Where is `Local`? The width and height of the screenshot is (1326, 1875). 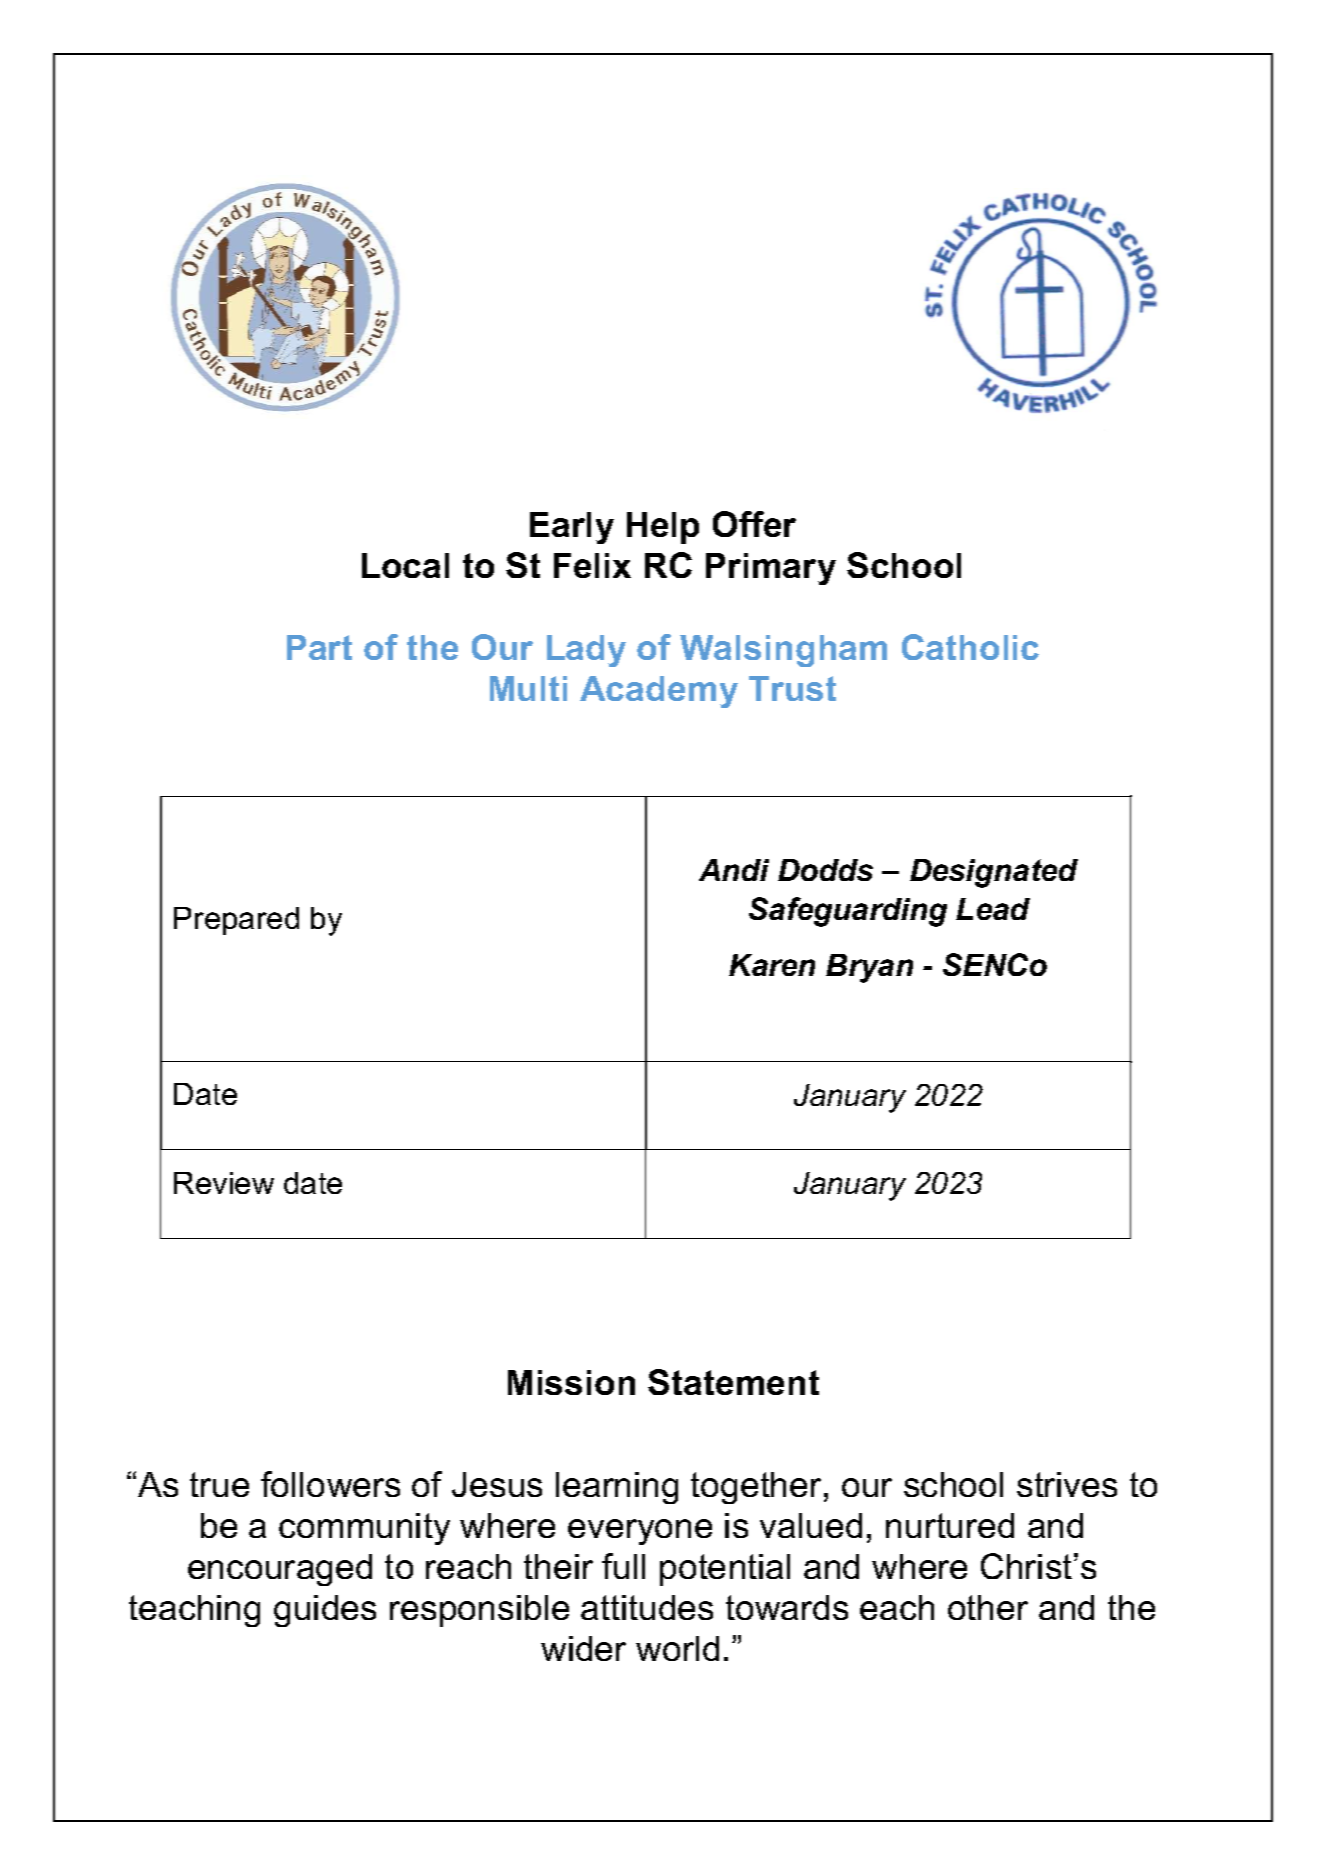
Local is located at coordinates (405, 565).
